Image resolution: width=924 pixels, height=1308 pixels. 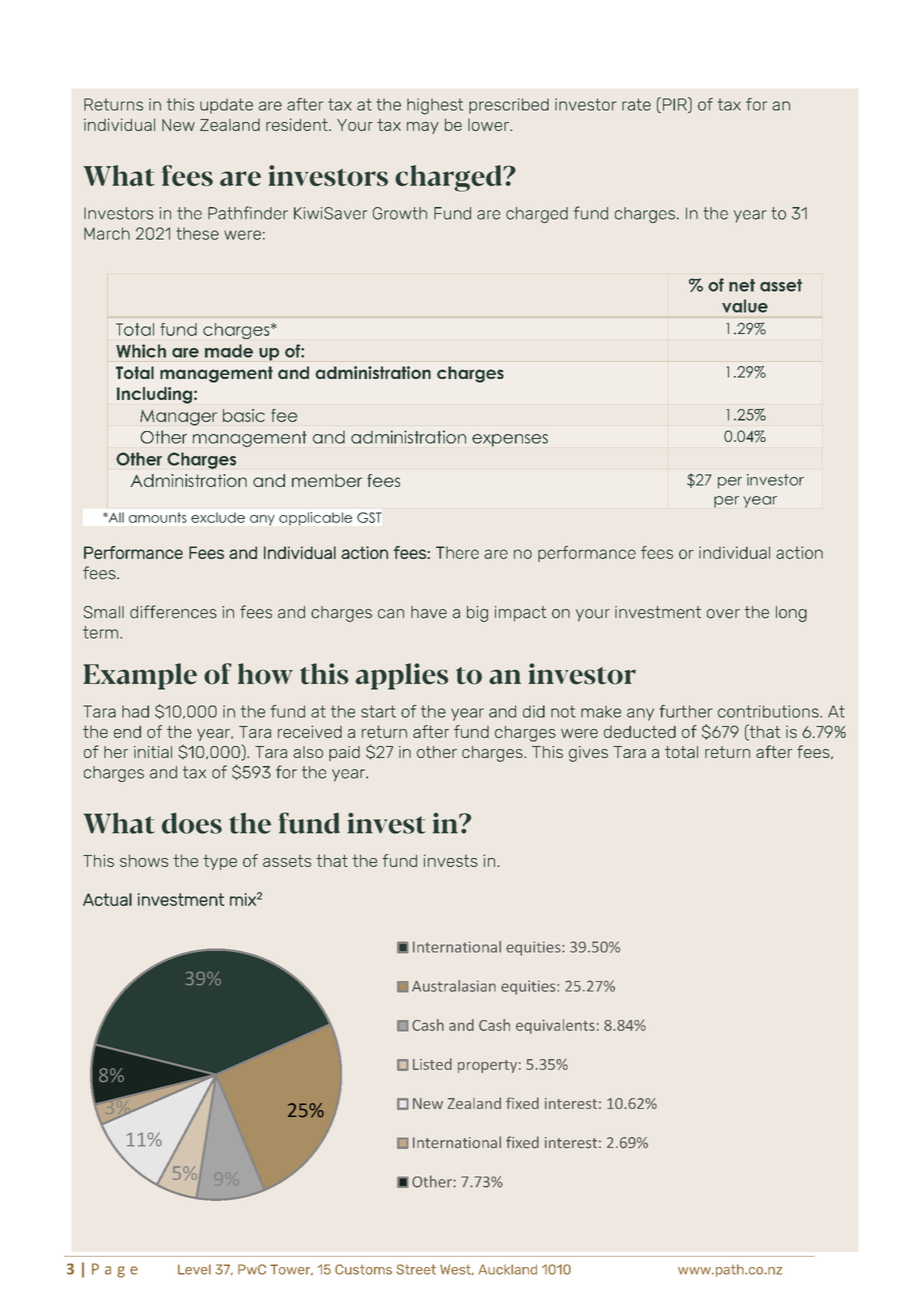 I want to click on update, so click(x=226, y=106).
